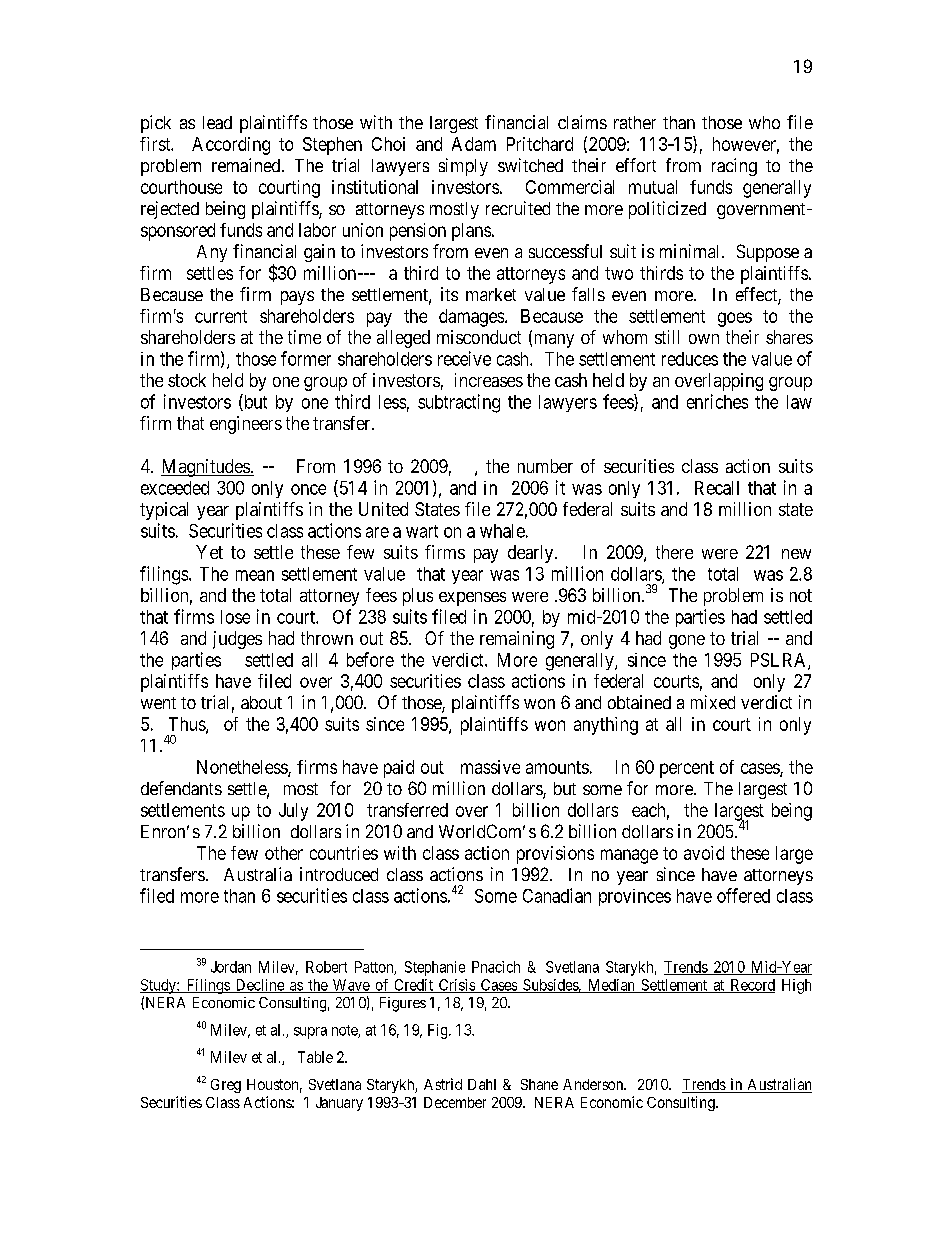  Describe the element at coordinates (734, 167) in the screenshot. I see `racing` at that location.
